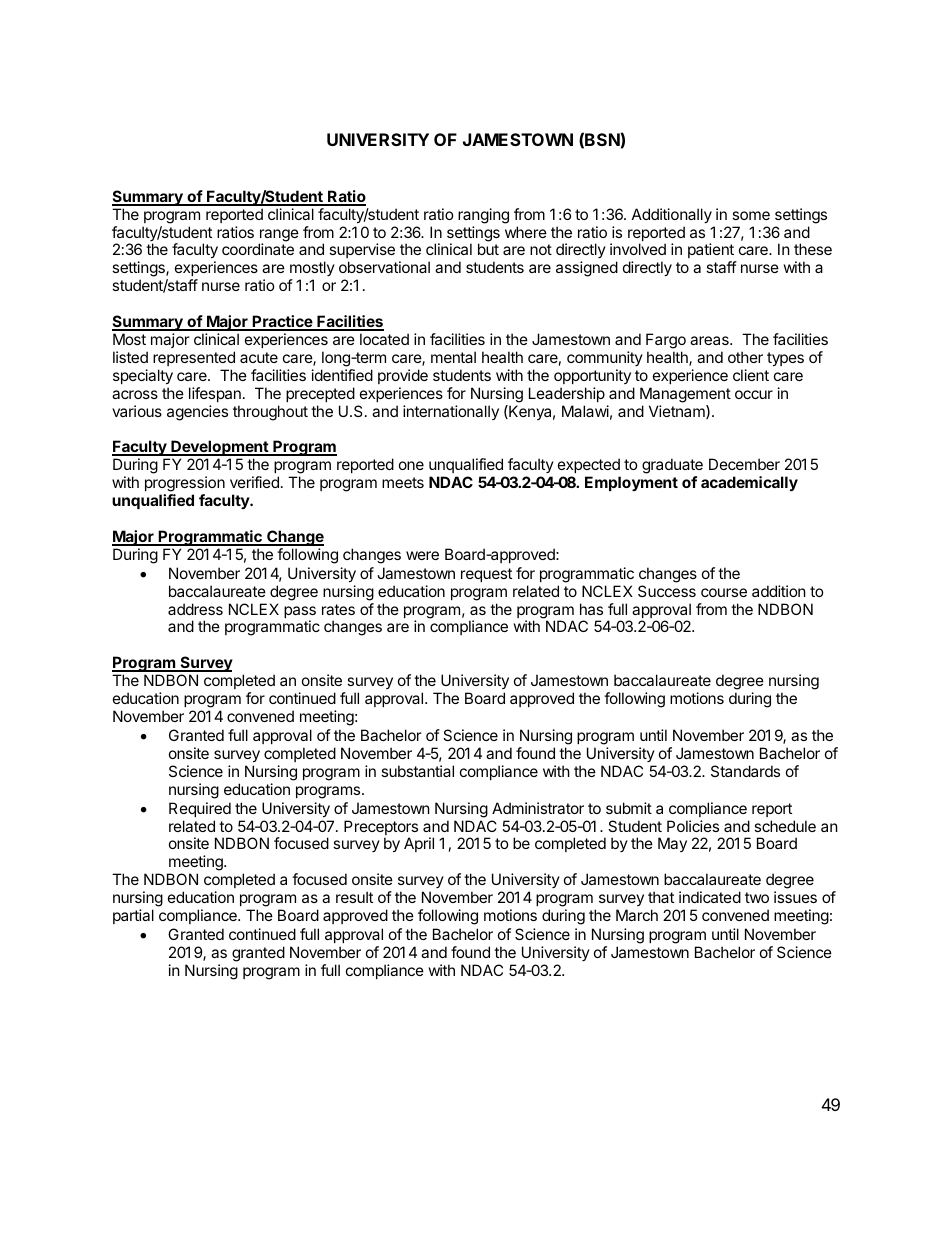  I want to click on address, so click(195, 609).
